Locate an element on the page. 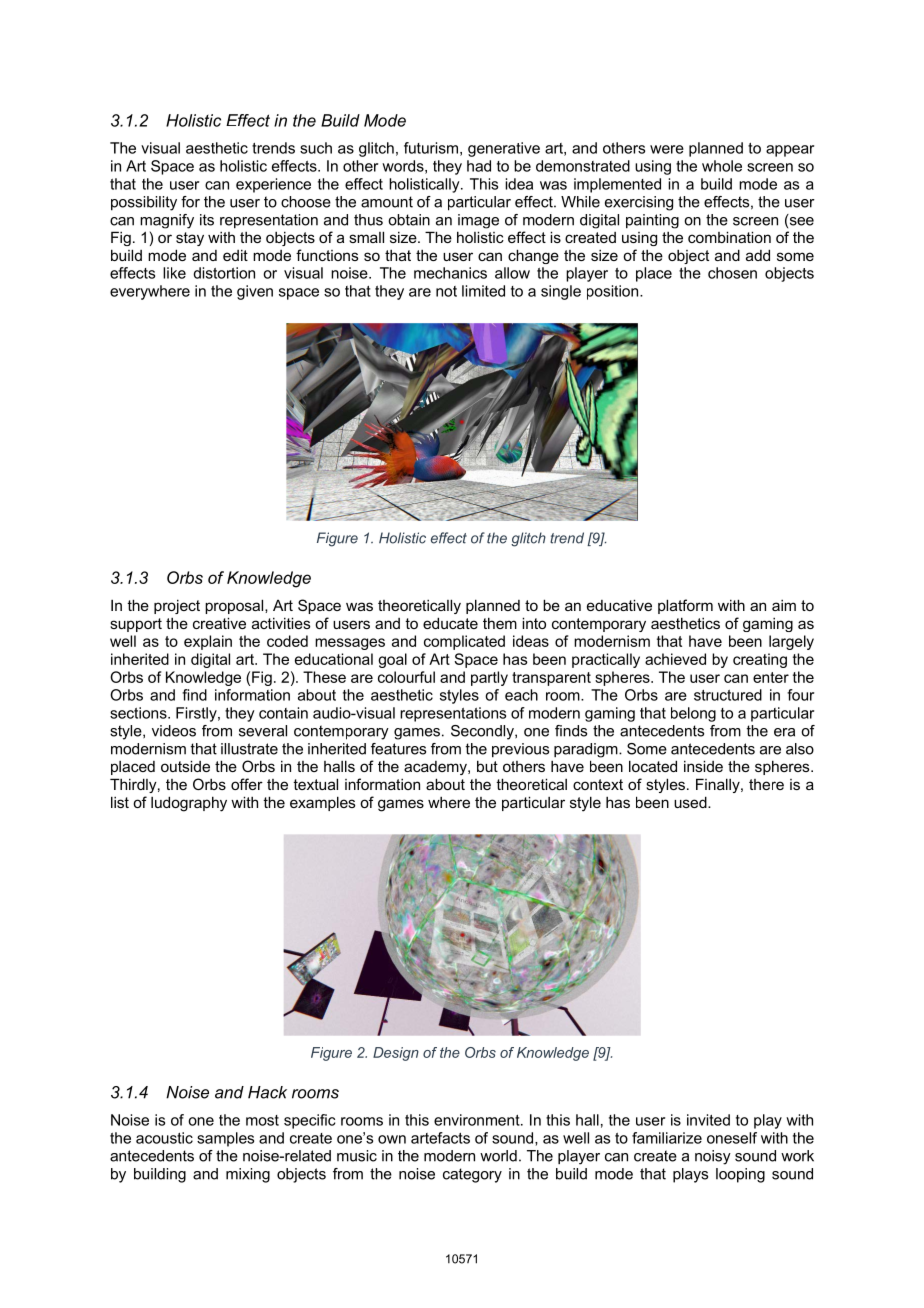 Image resolution: width=924 pixels, height=1308 pixels. had is located at coordinates (479, 166).
